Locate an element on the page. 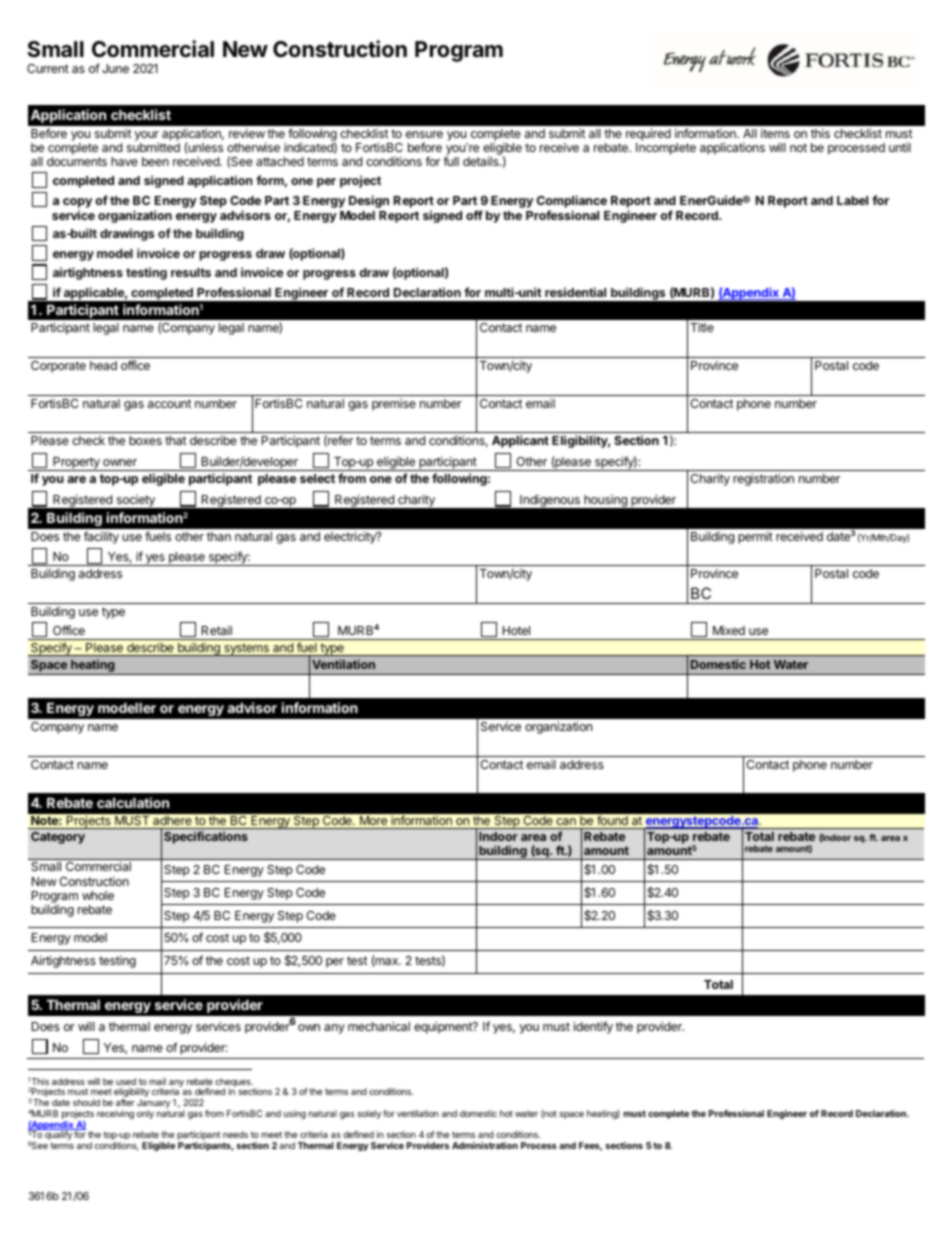  Applicant is located at coordinates (520, 441).
